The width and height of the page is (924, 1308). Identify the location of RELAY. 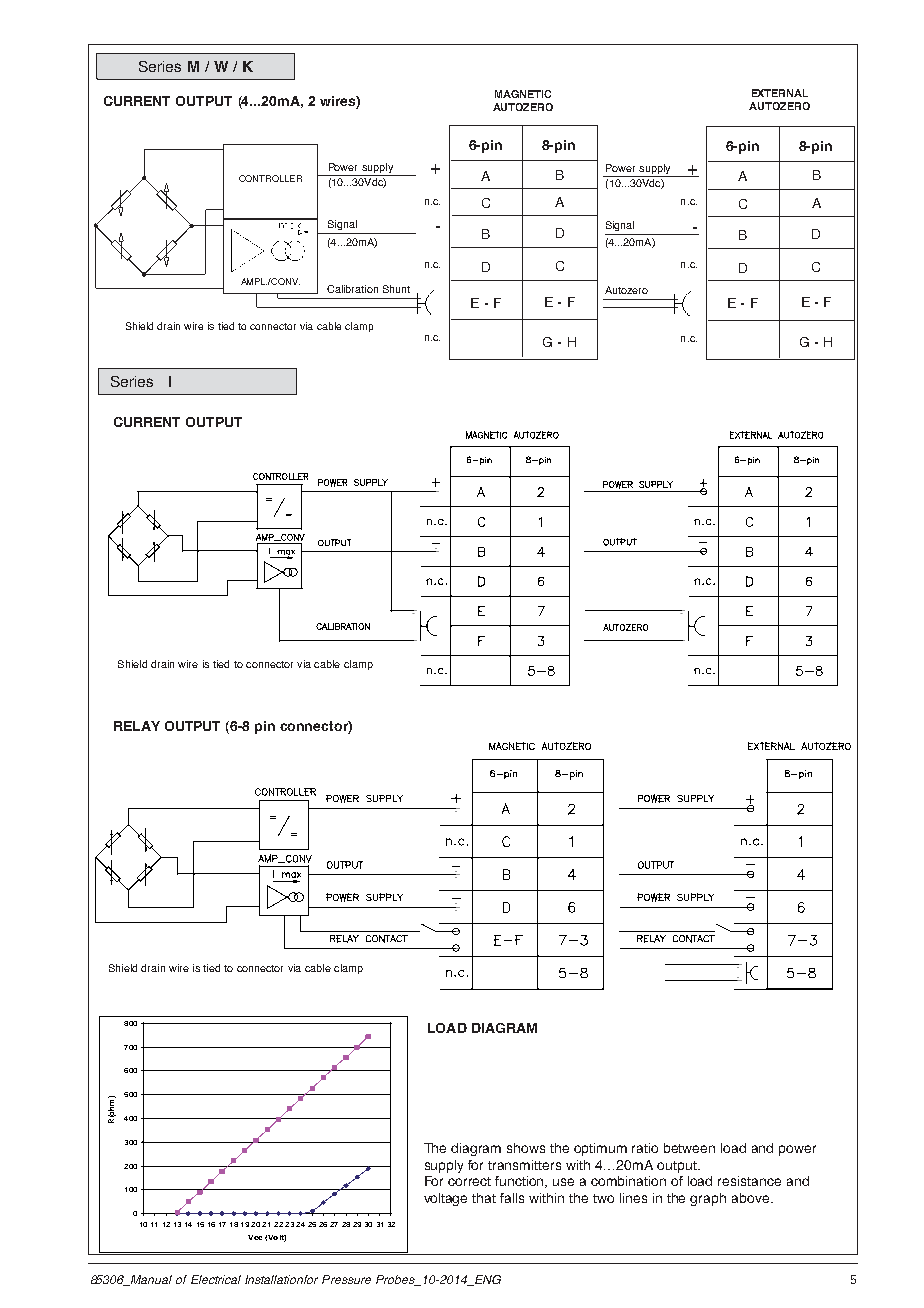
(137, 726).
